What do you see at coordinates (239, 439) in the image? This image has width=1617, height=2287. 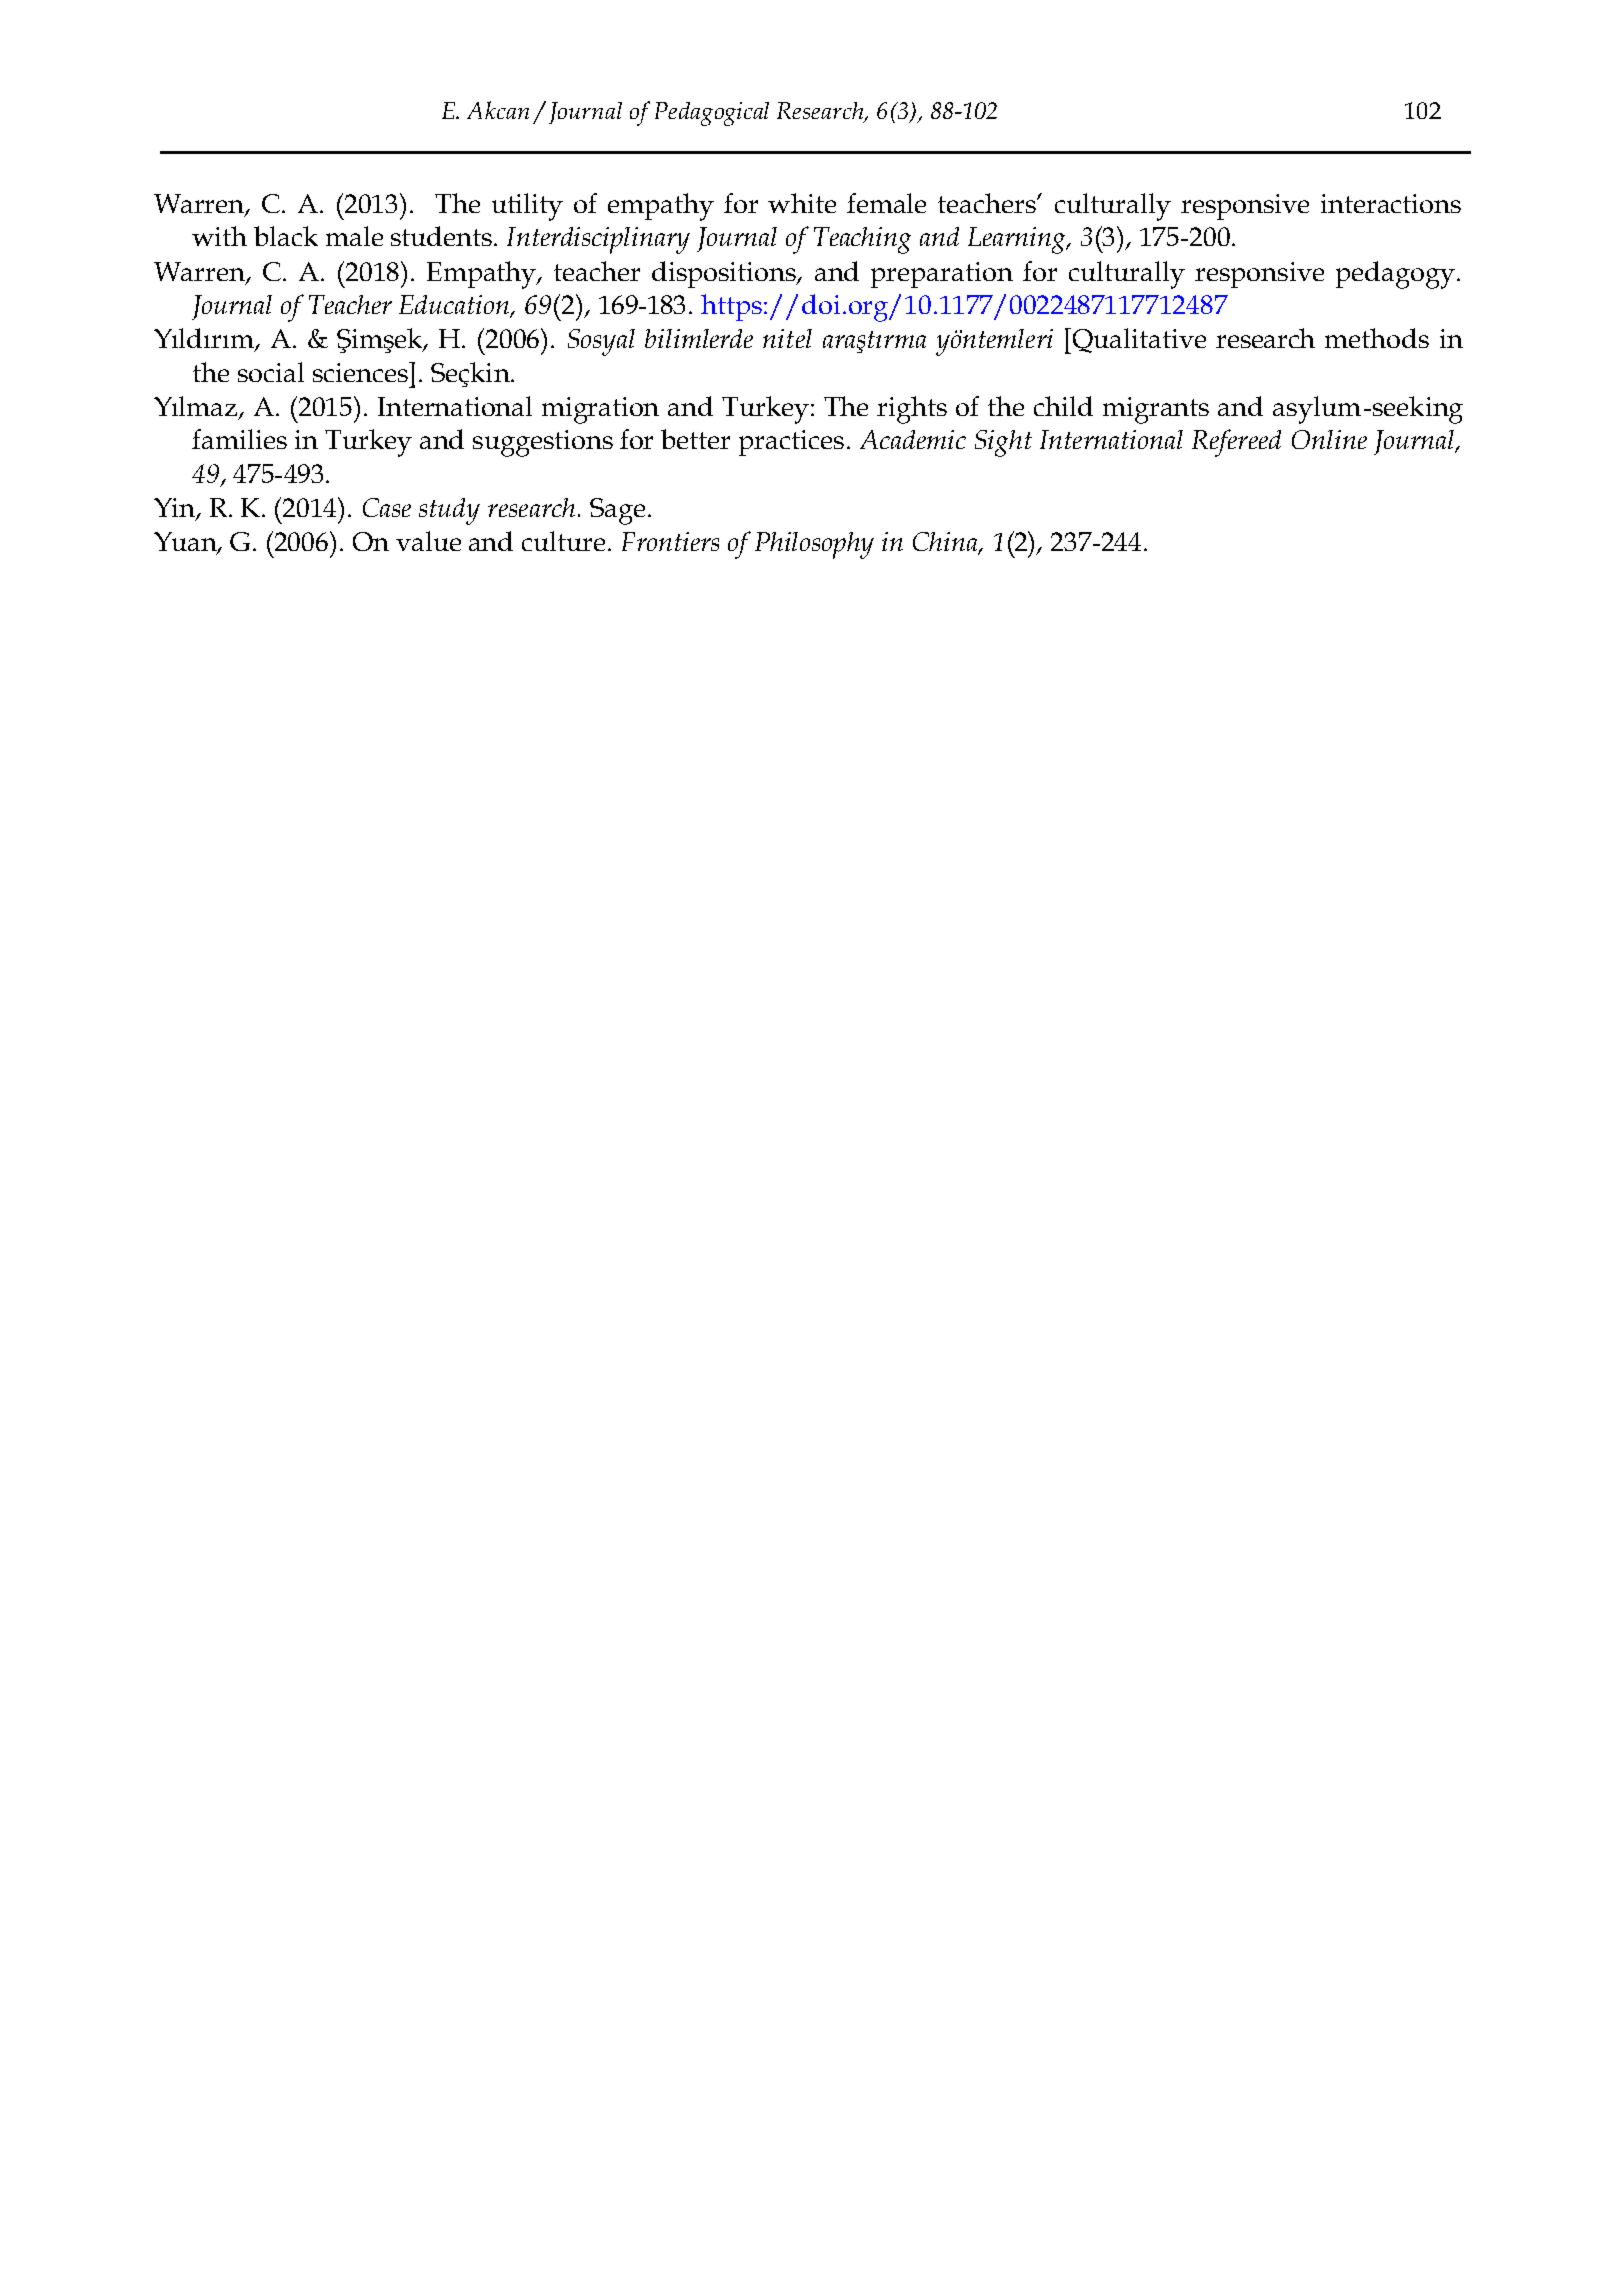 I see `families` at bounding box center [239, 439].
